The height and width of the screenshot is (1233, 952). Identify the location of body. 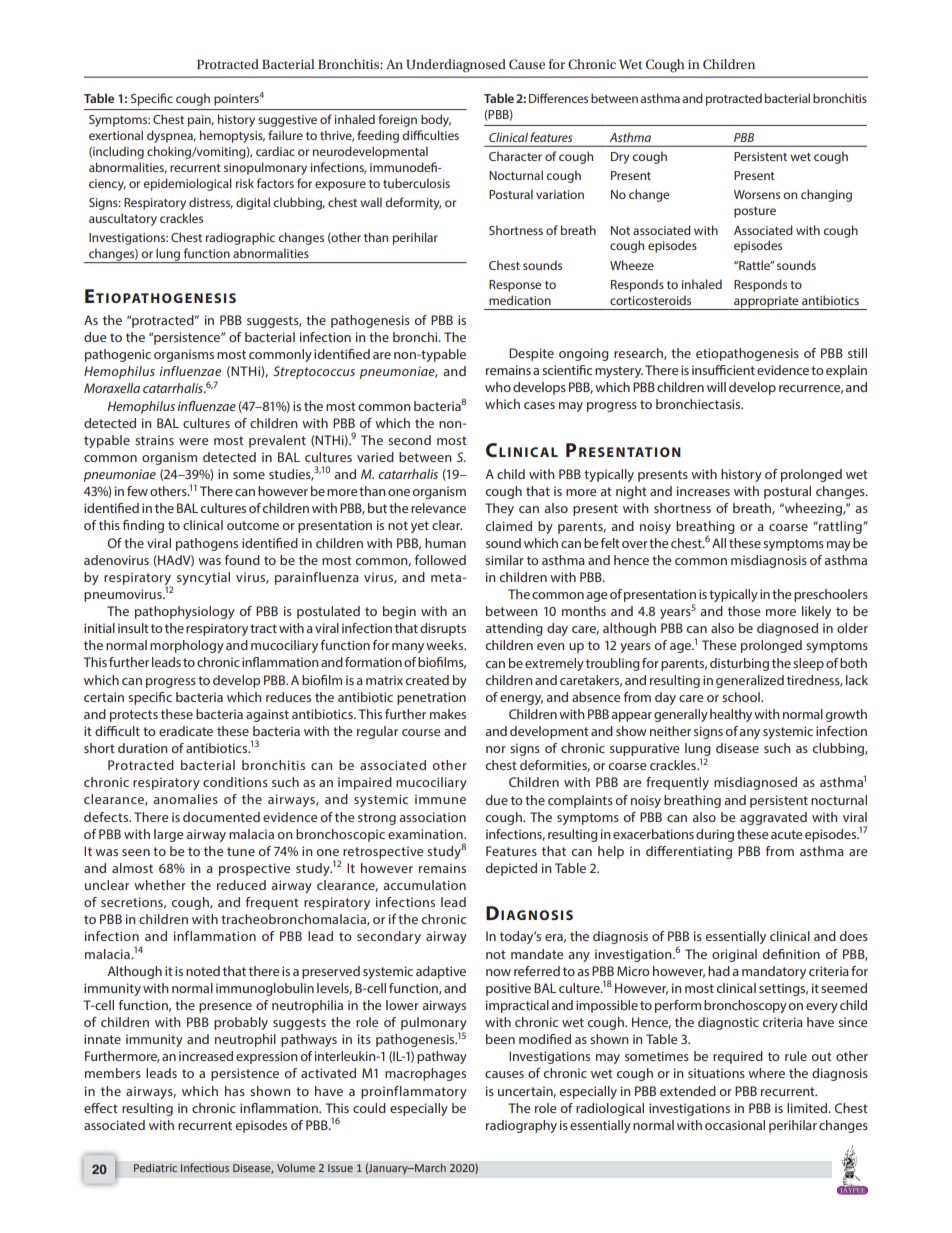
(436, 120).
